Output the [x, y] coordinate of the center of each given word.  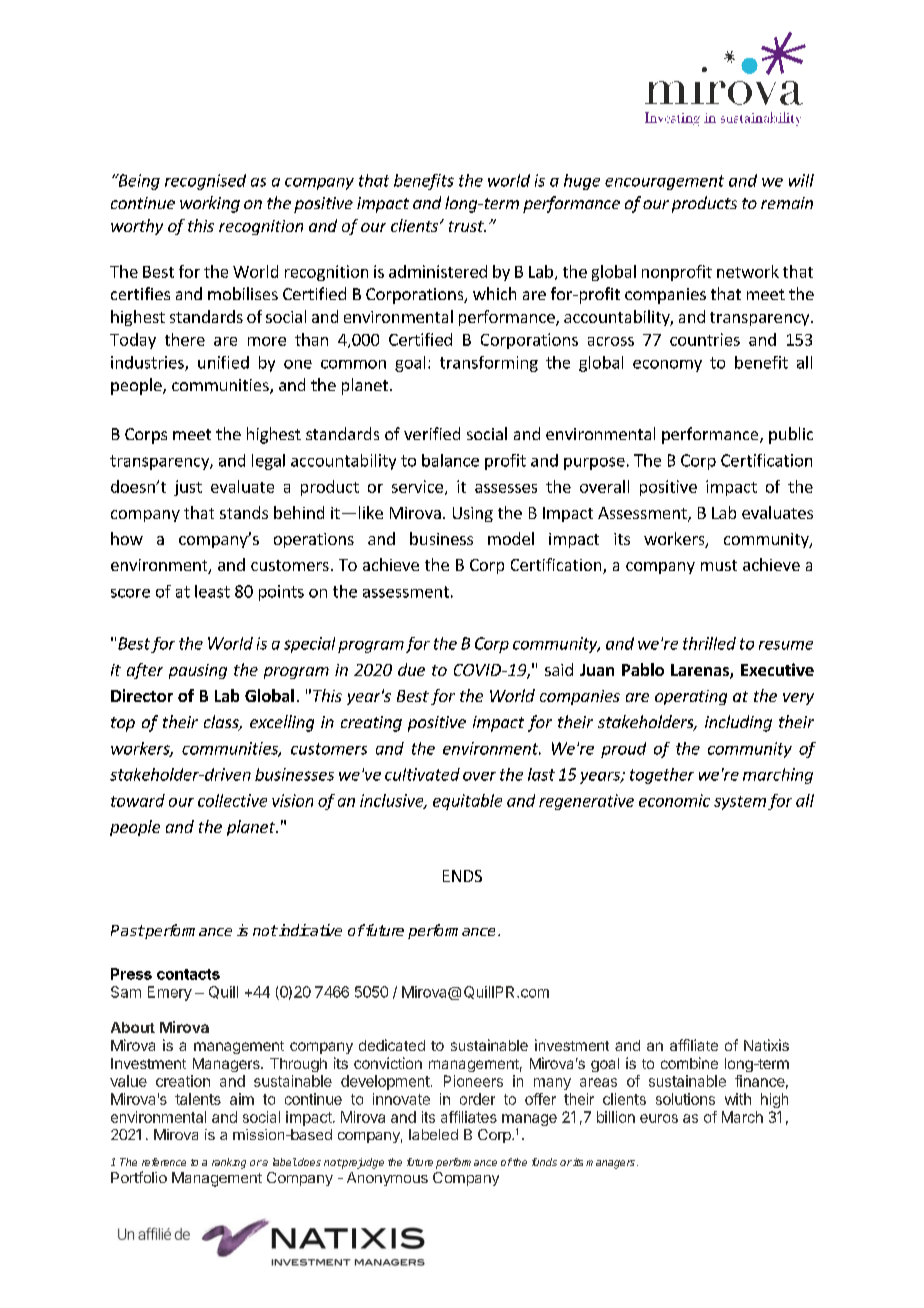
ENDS [462, 876]
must [719, 565]
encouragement [664, 182]
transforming [489, 364]
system [740, 803]
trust [467, 226]
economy [667, 366]
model [511, 538]
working [210, 204]
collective [232, 800]
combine [689, 1063]
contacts [188, 974]
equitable [467, 802]
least [212, 591]
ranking [229, 1163]
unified [223, 362]
